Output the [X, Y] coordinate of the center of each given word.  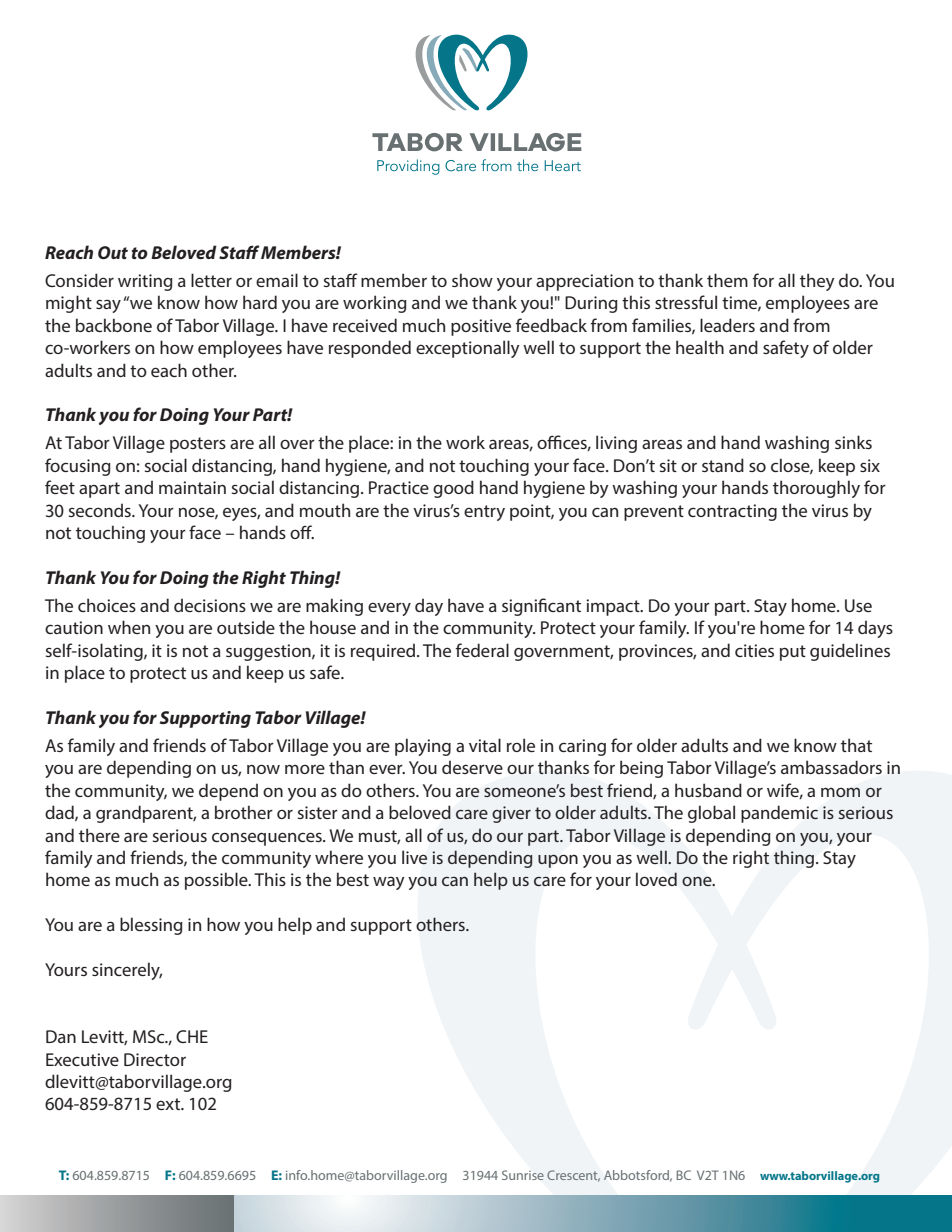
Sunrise [523, 1175]
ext [169, 1104]
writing [145, 282]
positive [481, 327]
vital [485, 745]
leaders [727, 325]
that [856, 745]
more [305, 769]
